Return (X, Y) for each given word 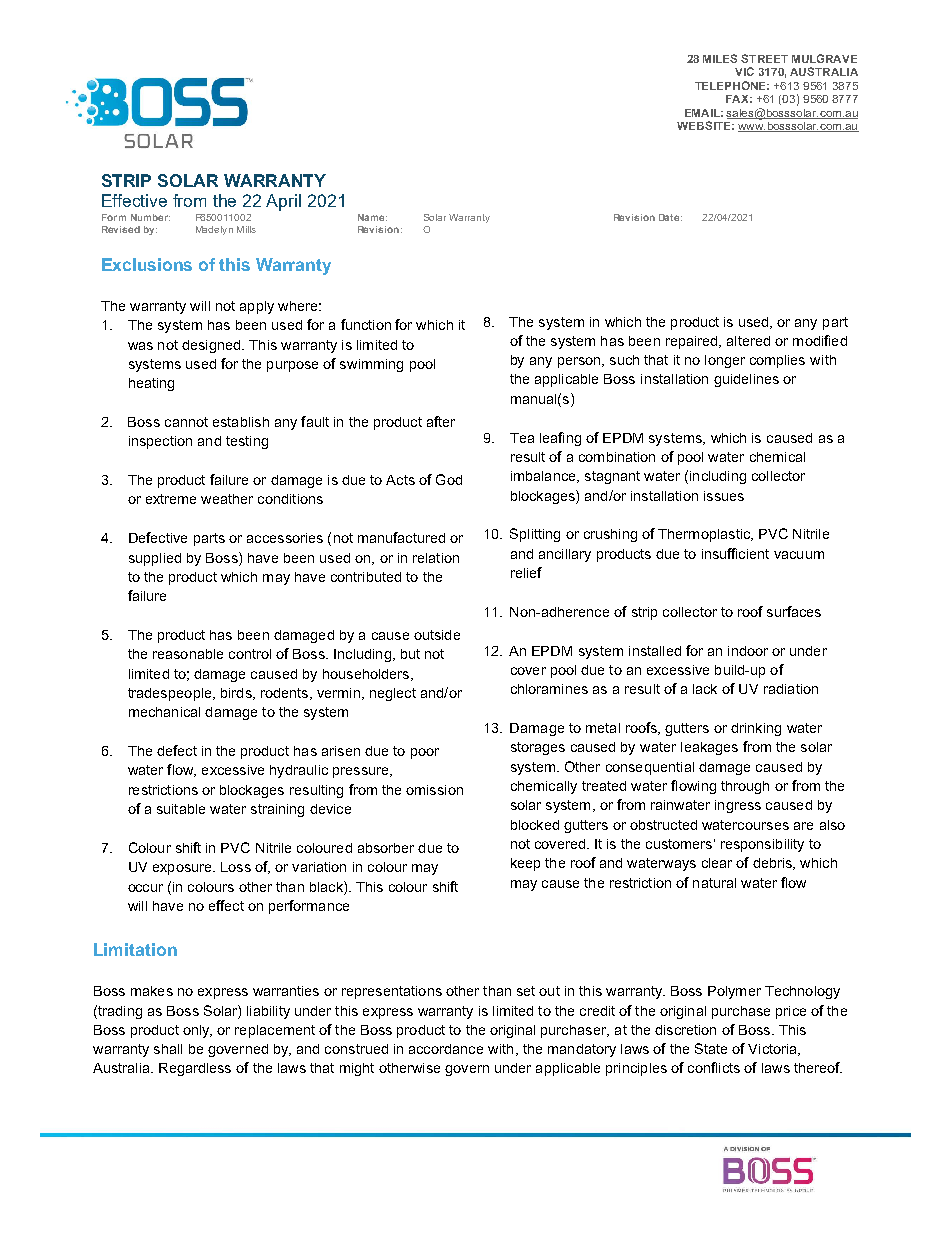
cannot (186, 422)
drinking (756, 729)
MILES (720, 58)
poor (425, 753)
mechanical (164, 712)
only (197, 1031)
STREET (764, 58)
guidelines (746, 380)
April (283, 202)
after (441, 421)
